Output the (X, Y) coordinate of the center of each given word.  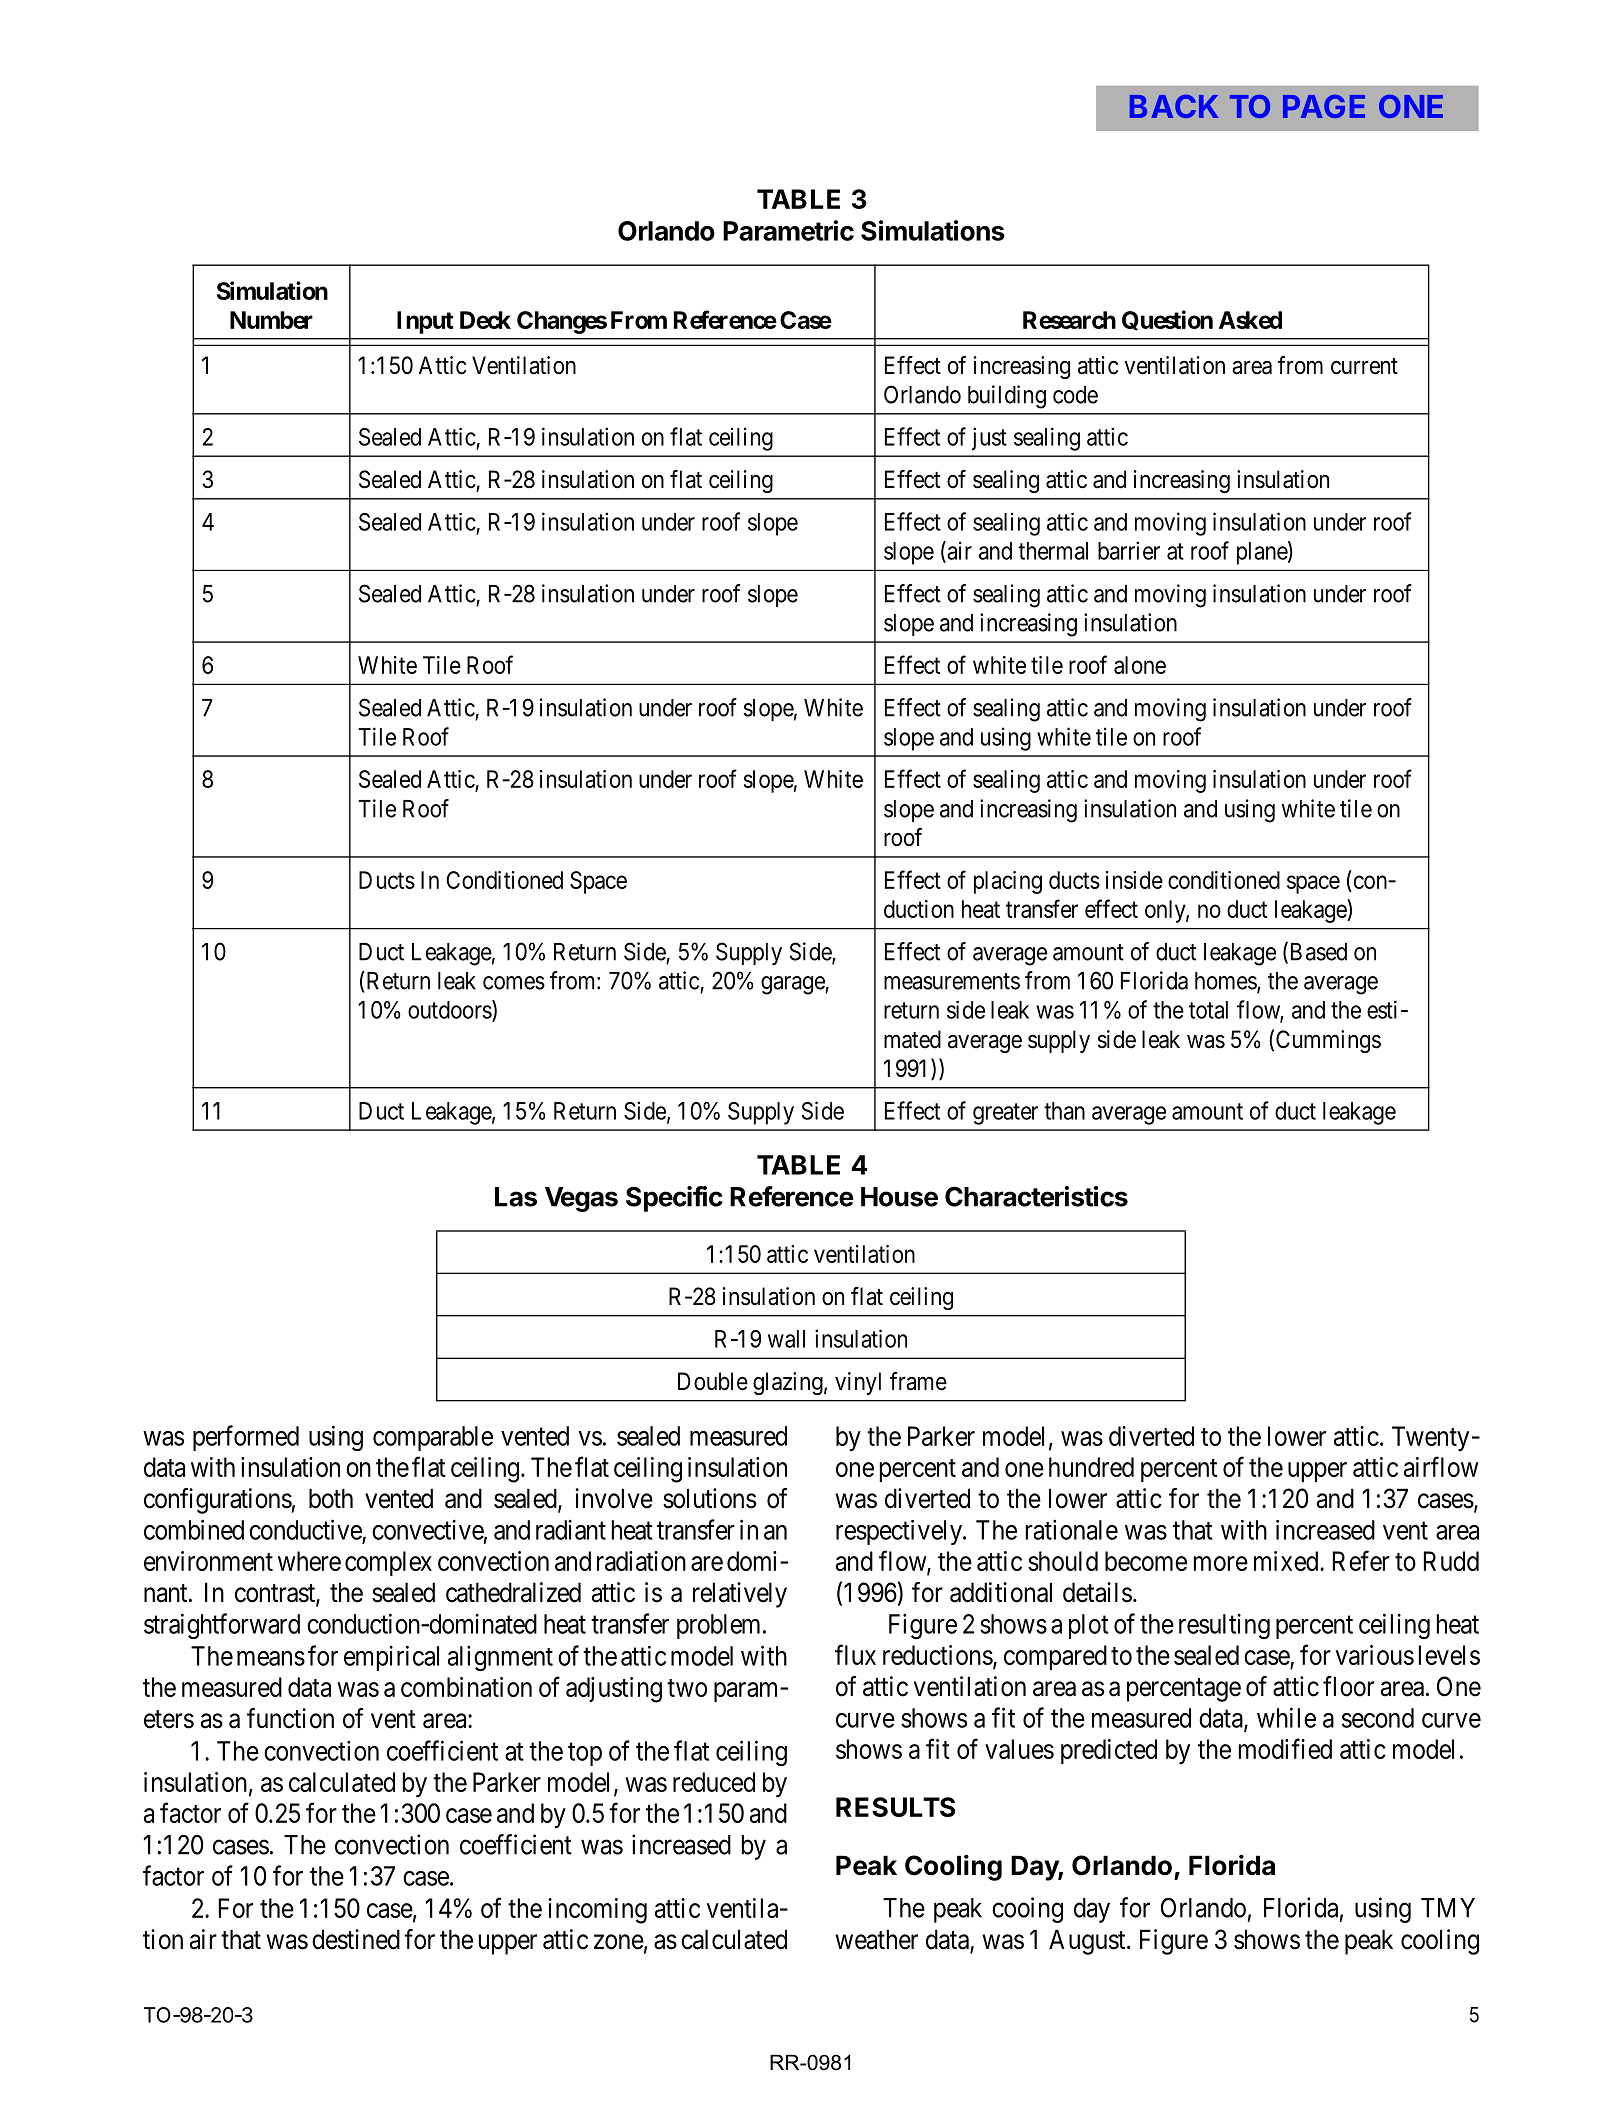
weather (876, 1939)
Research (1069, 320)
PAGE (1324, 106)
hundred (1091, 1467)
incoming (597, 1911)
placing (1008, 882)
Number (271, 320)
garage (793, 985)
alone (1140, 665)
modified (1285, 1748)
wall (786, 1339)
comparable (433, 1438)
